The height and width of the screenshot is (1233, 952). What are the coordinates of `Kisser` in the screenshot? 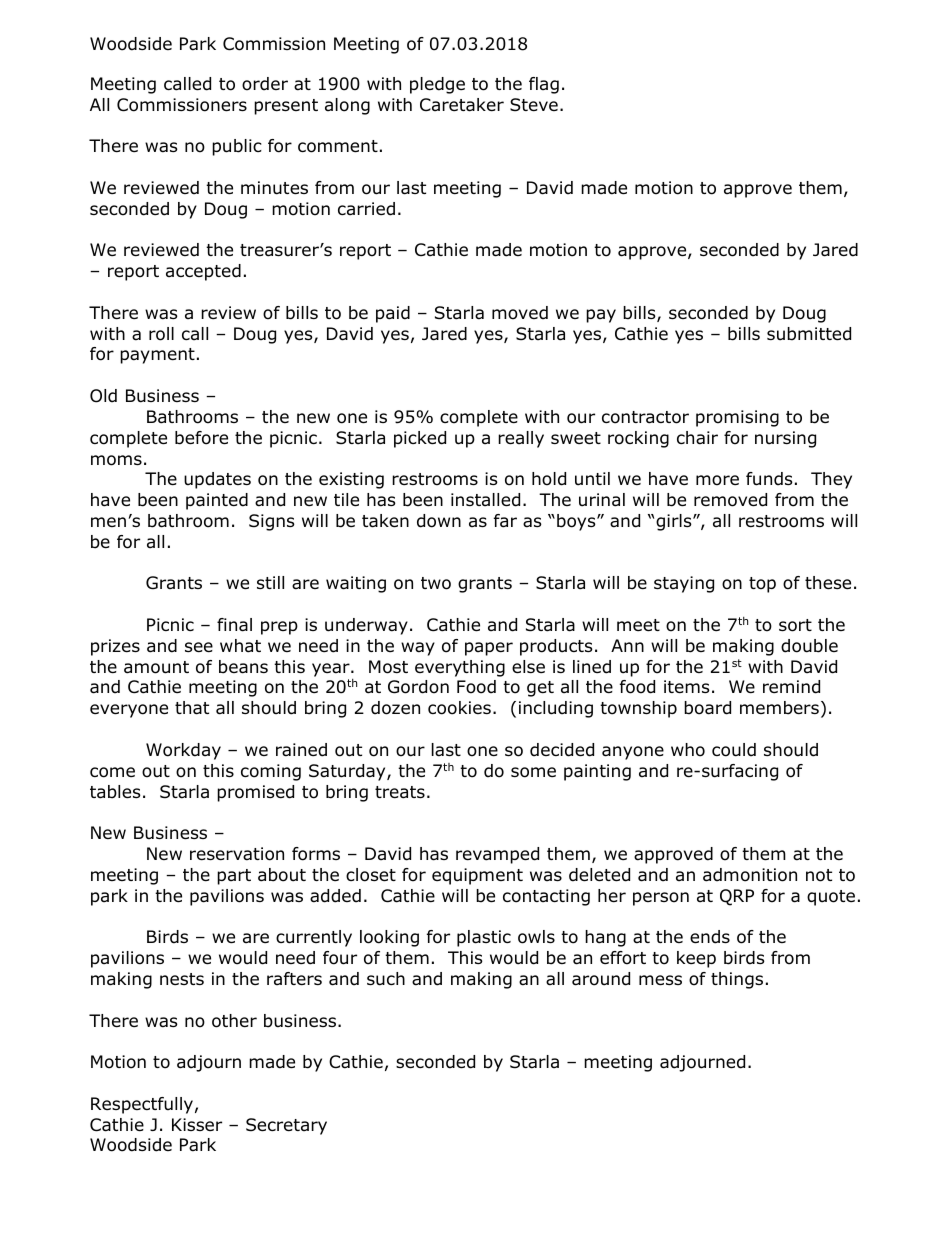 It's located at (197, 1124).
